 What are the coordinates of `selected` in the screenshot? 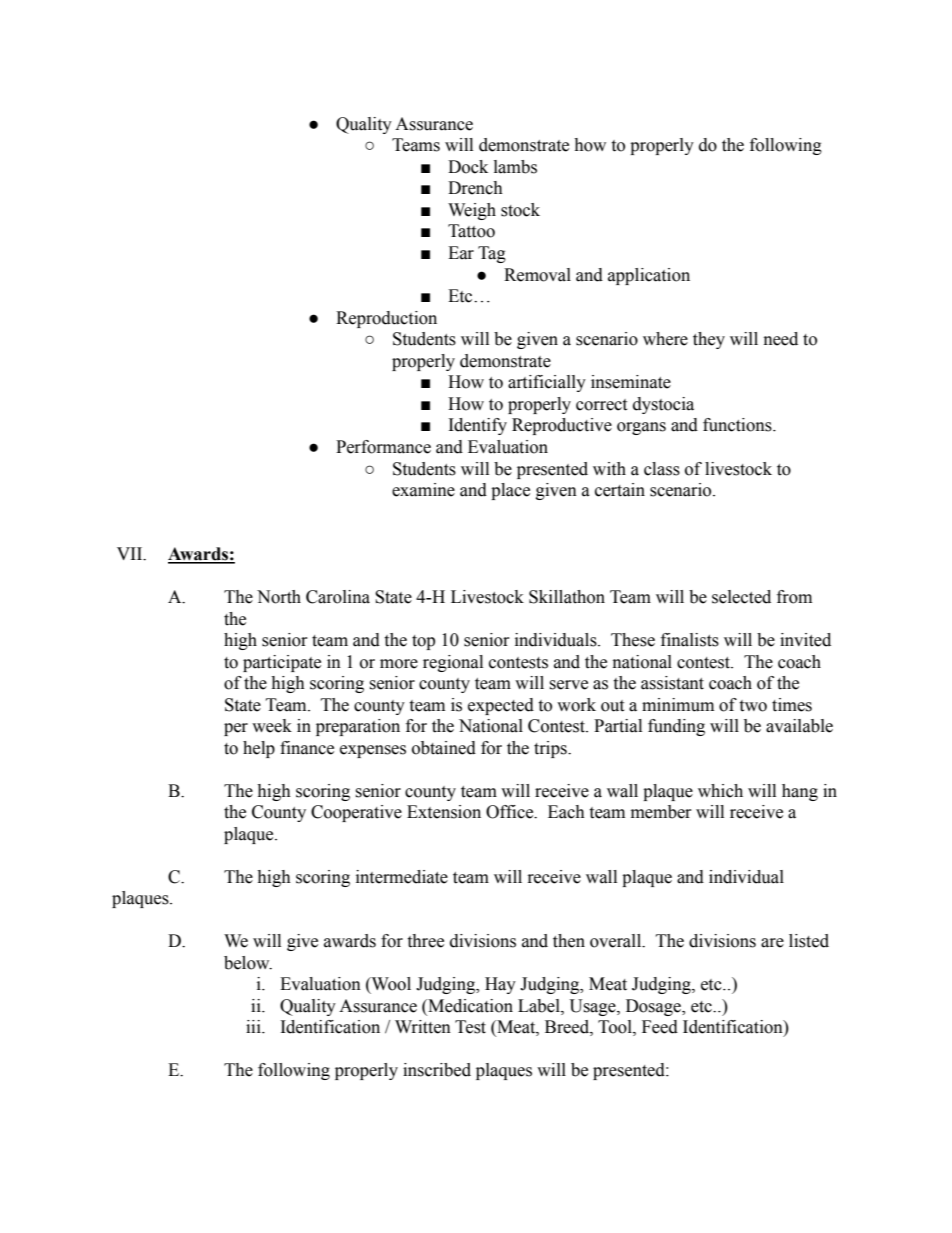 It's located at (741, 597).
